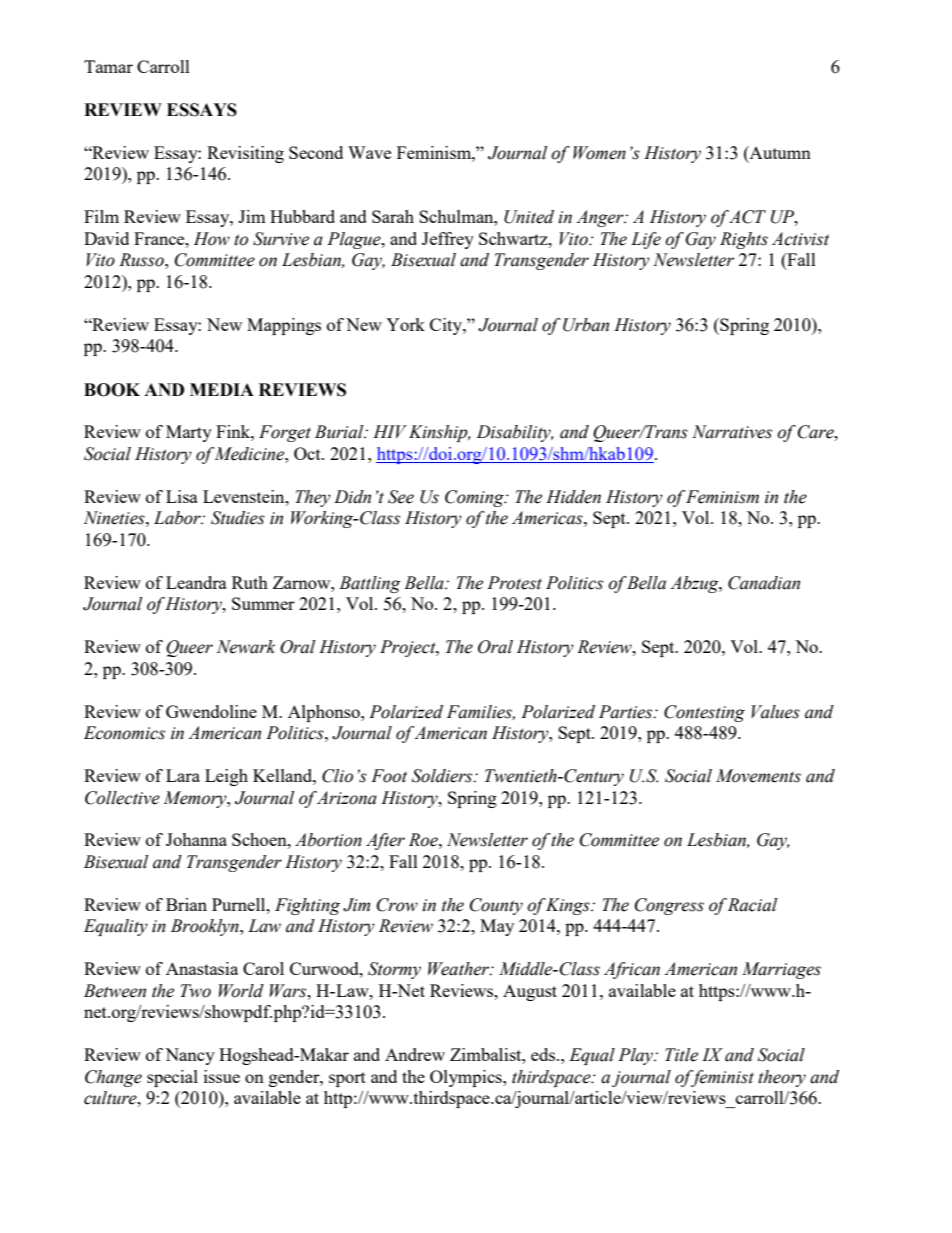  What do you see at coordinates (190, 1056) in the document?
I see `Nancy` at bounding box center [190, 1056].
